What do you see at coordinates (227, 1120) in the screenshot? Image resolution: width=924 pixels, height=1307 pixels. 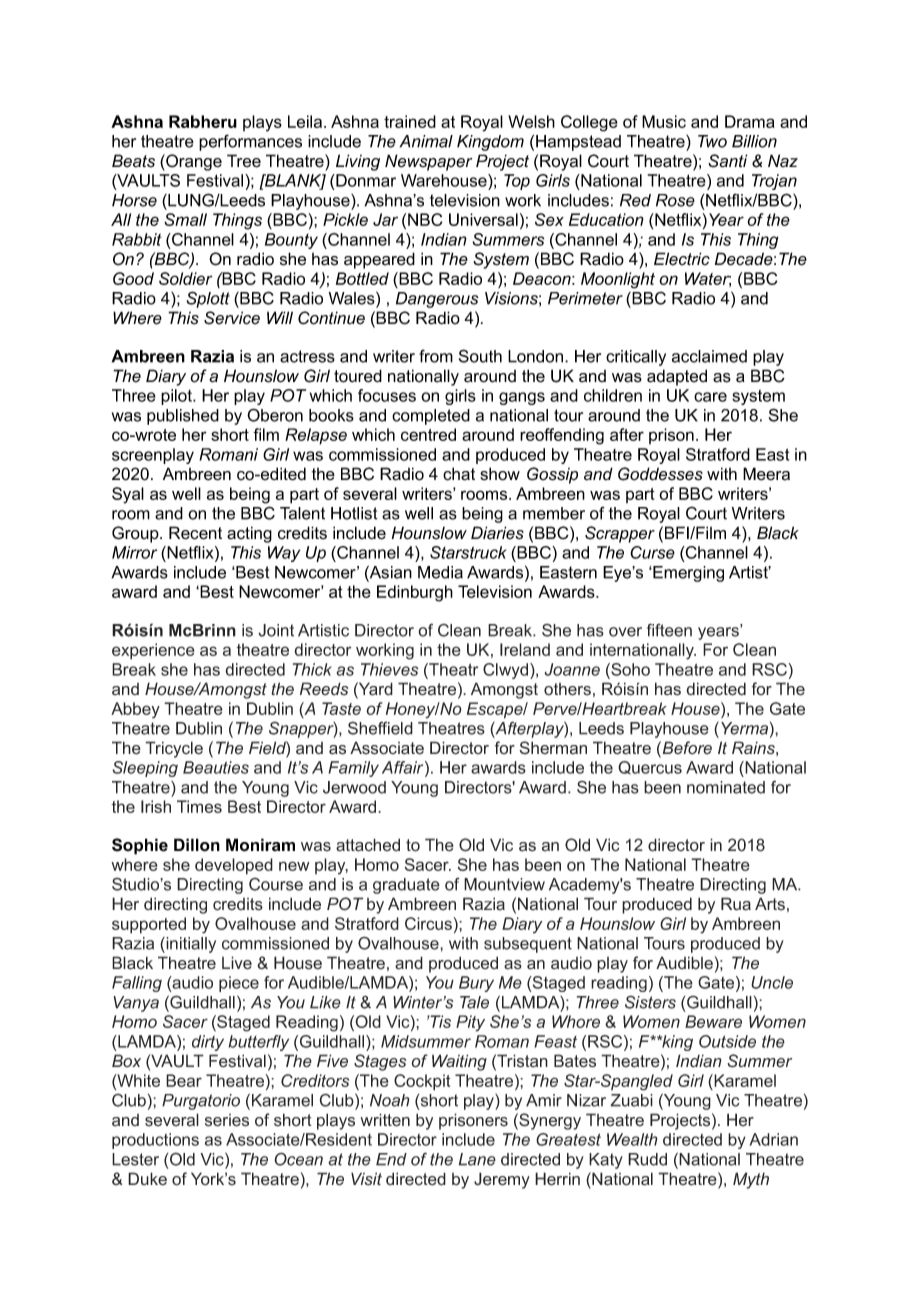 I see `series` at bounding box center [227, 1120].
